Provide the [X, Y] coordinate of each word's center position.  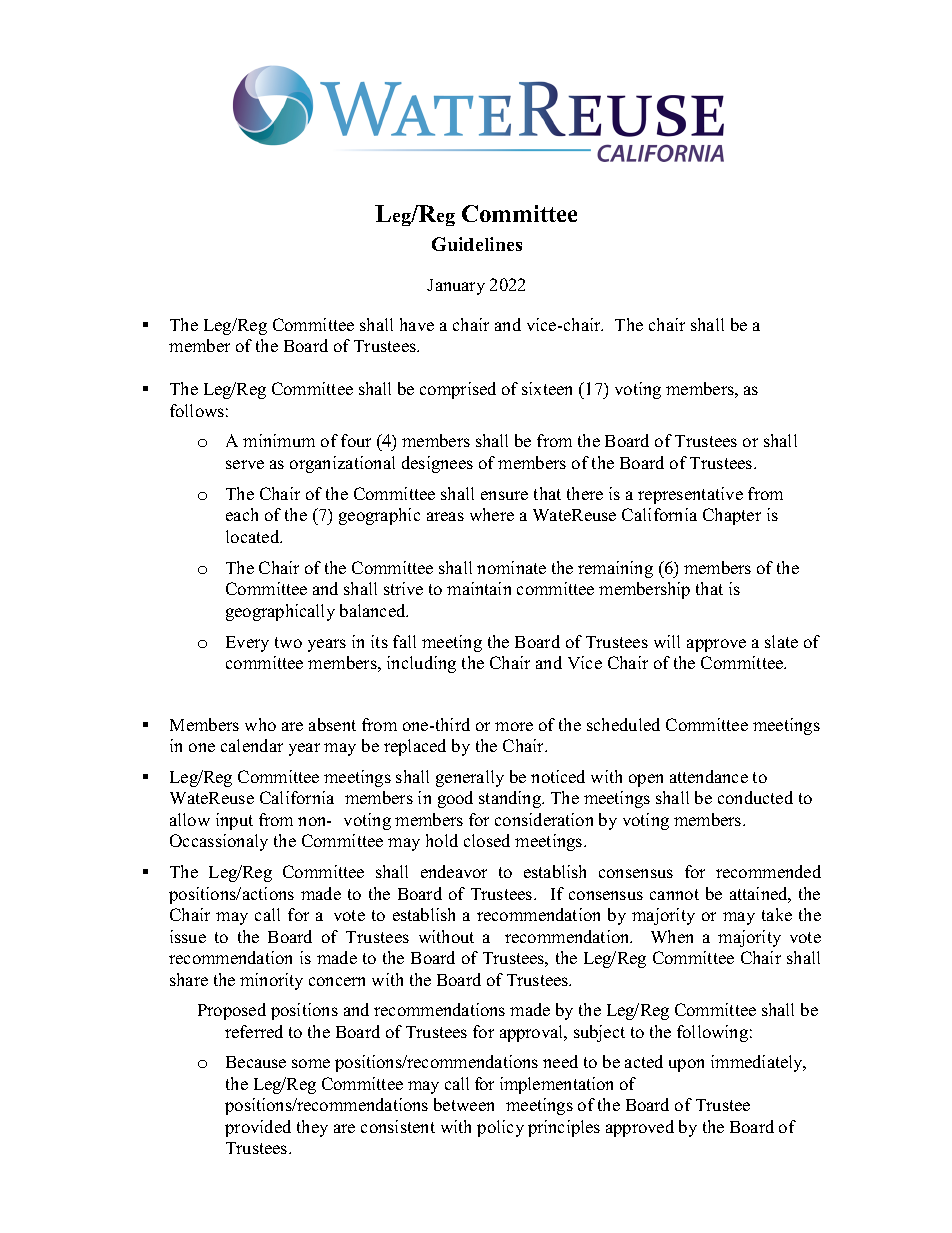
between [464, 1104]
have [417, 324]
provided [258, 1128]
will [667, 641]
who [260, 724]
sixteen [547, 388]
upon [686, 1065]
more [514, 726]
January [456, 287]
